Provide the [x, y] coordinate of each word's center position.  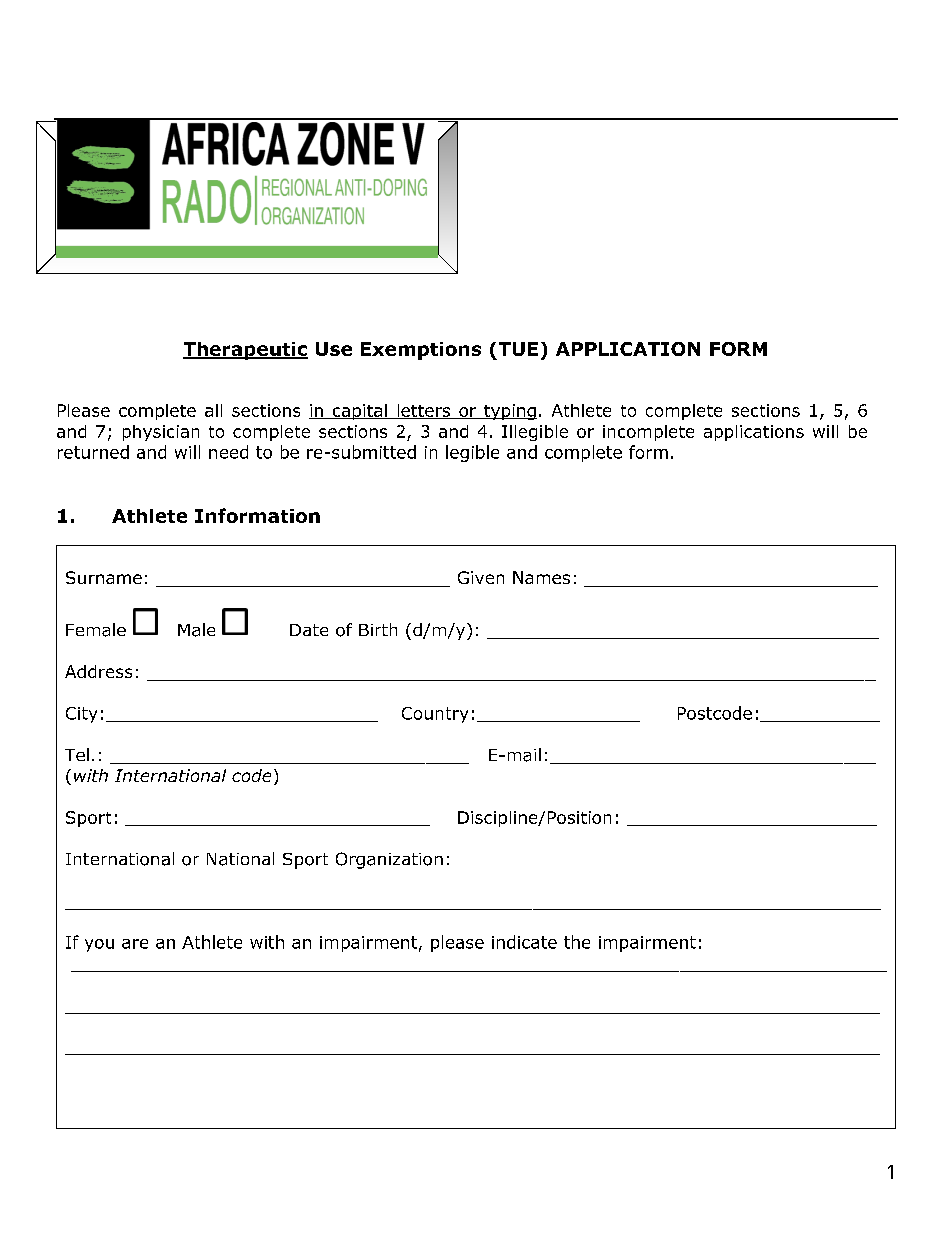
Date [309, 630]
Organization [389, 860]
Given [481, 577]
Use [334, 349]
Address [98, 671]
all [213, 410]
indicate [524, 942]
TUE [518, 349]
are [135, 944]
